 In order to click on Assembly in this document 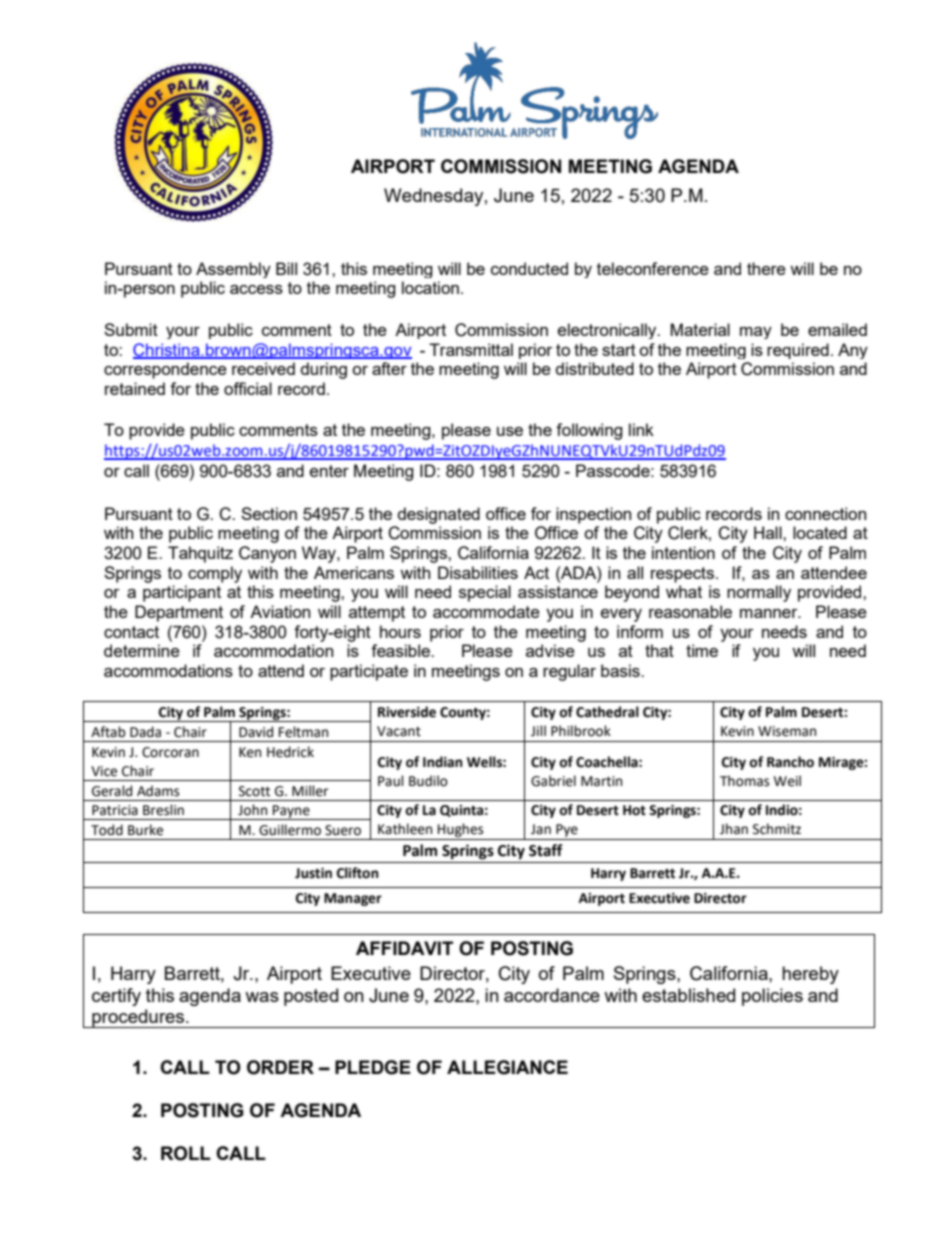, I will do `click(233, 270)`.
